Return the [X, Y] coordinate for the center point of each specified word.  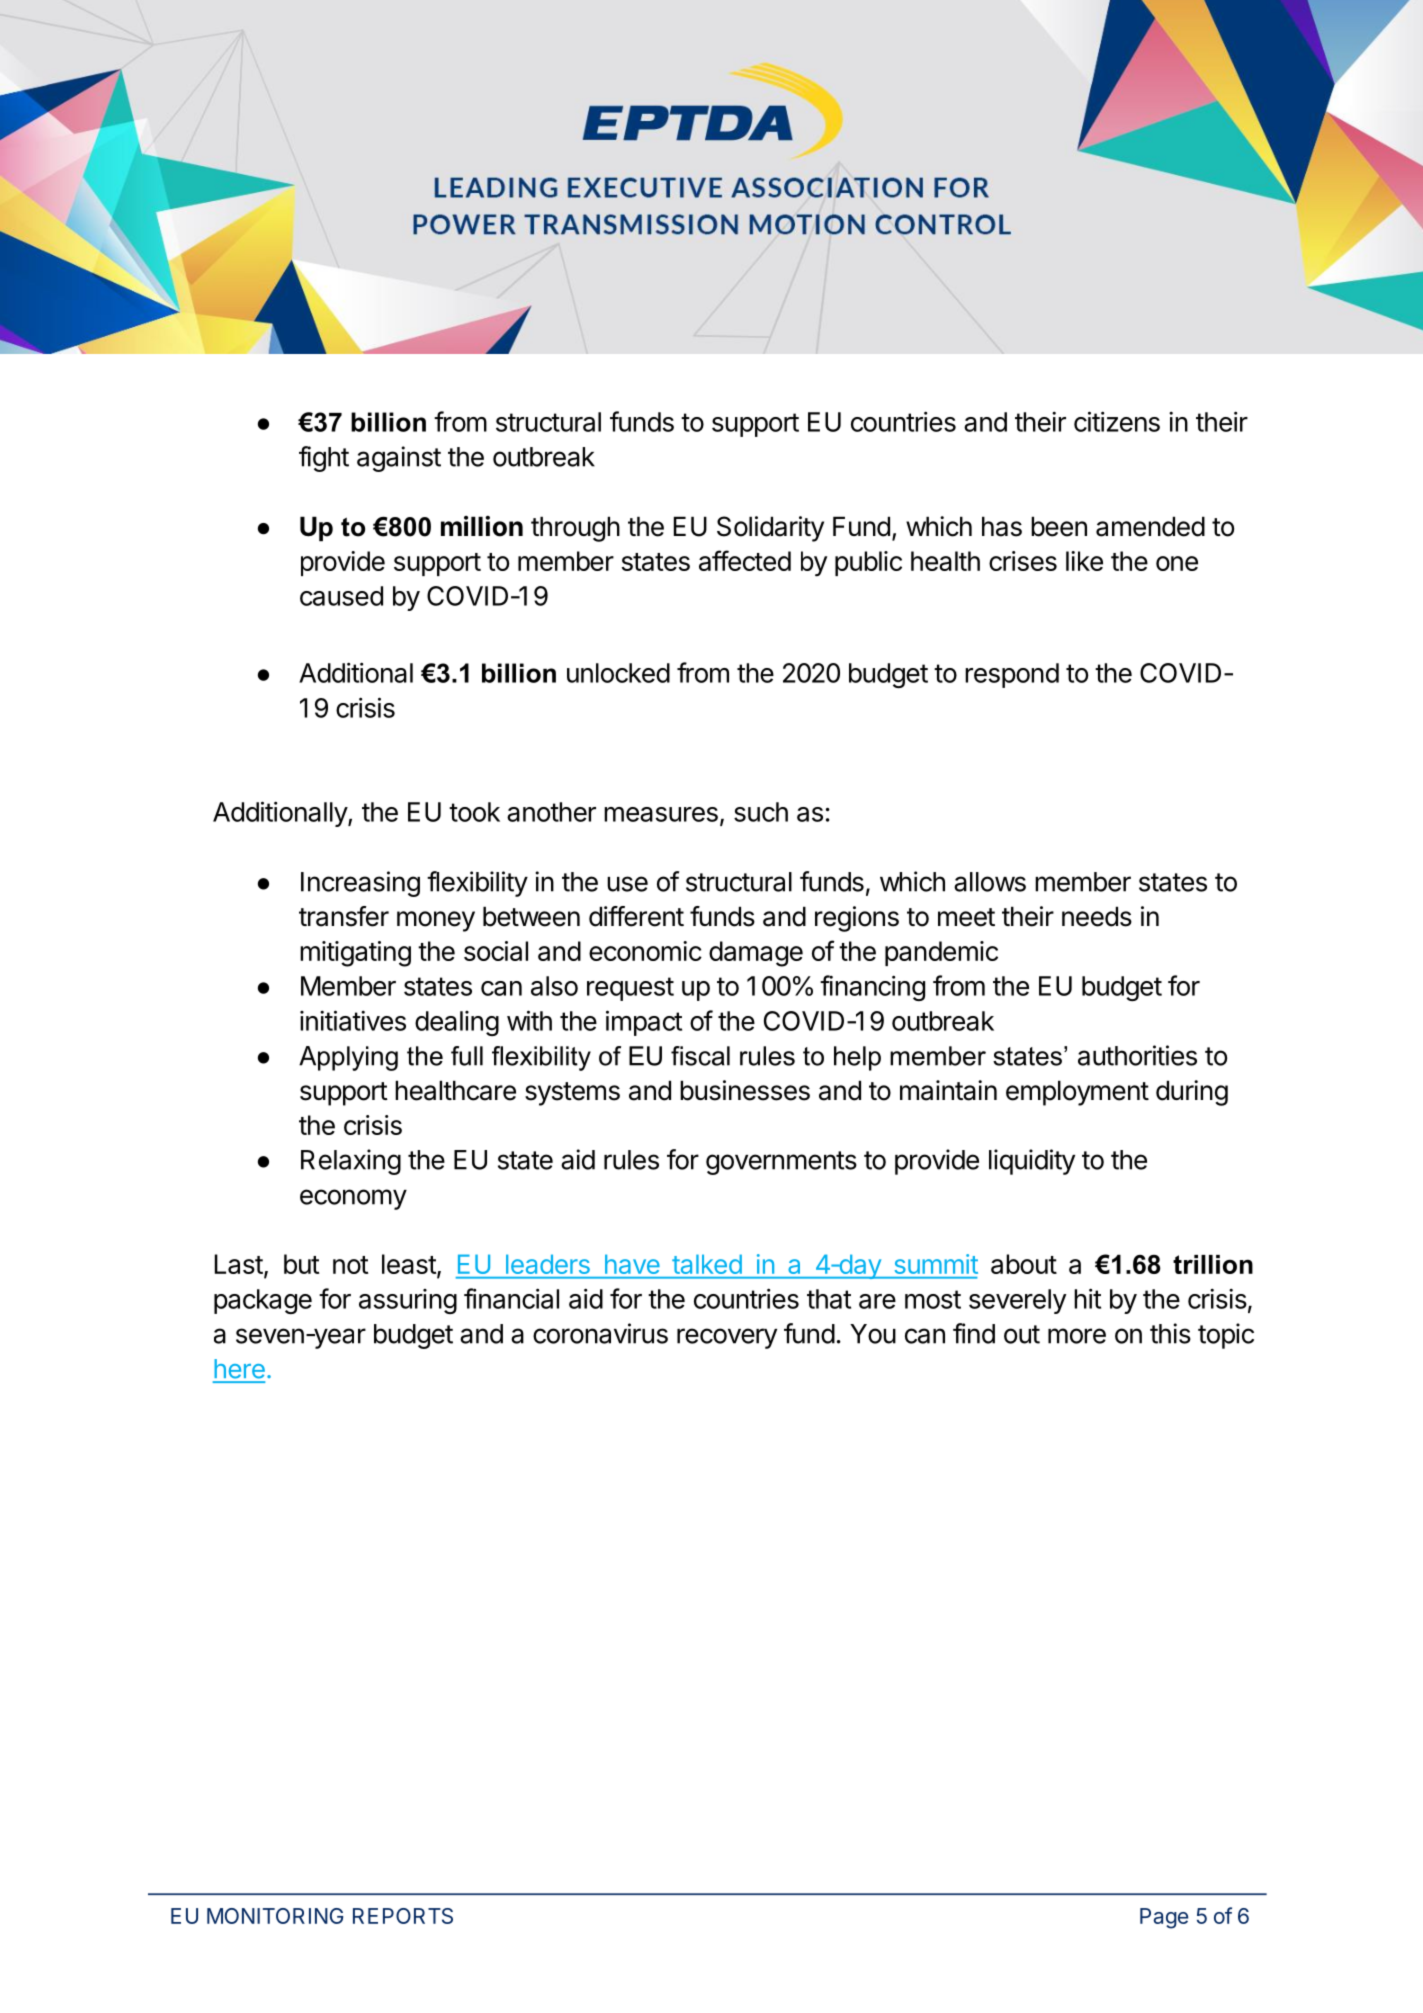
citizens [1117, 421]
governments [781, 1163]
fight [324, 459]
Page [1164, 1918]
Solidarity [770, 529]
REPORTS [403, 1916]
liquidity [1032, 1162]
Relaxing [351, 1162]
